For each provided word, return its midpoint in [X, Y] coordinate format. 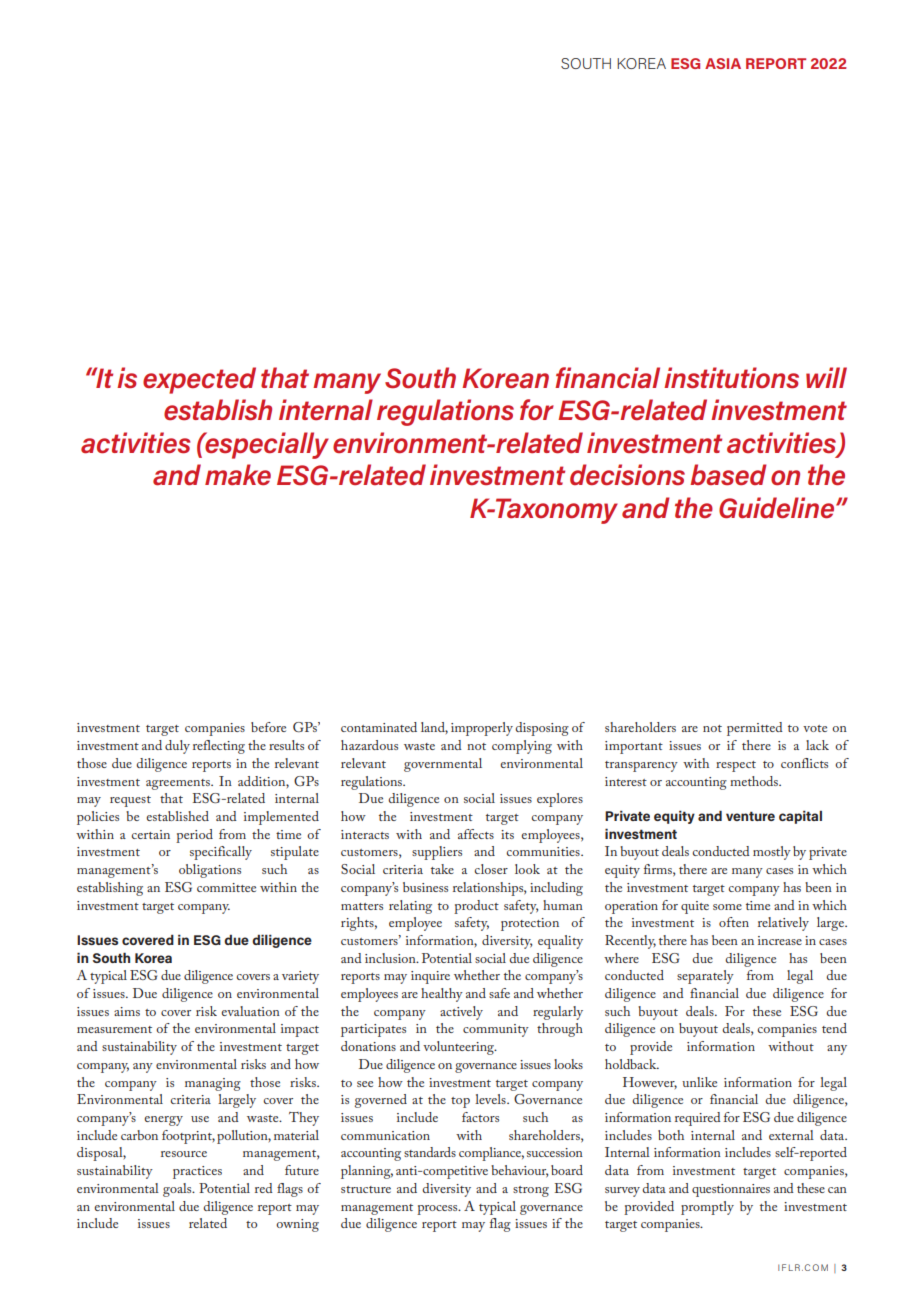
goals [178, 1190]
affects [476, 834]
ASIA [723, 63]
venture [750, 816]
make [238, 474]
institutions [731, 378]
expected [199, 380]
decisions [627, 475]
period [194, 836]
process [438, 1210]
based [728, 475]
